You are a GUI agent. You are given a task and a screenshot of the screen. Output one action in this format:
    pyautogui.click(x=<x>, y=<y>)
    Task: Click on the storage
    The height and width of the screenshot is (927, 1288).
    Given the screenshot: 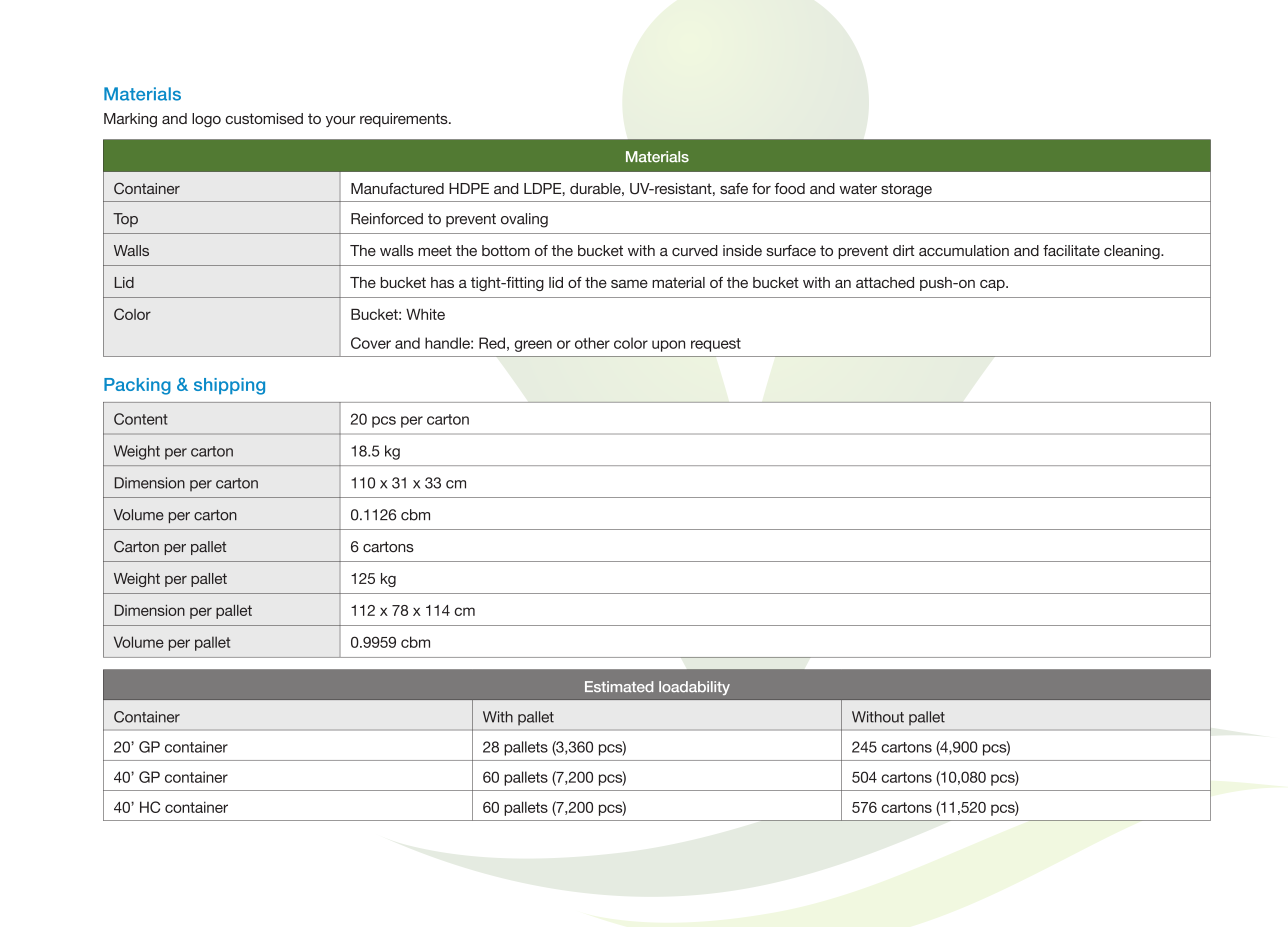 What is the action you would take?
    pyautogui.click(x=906, y=190)
